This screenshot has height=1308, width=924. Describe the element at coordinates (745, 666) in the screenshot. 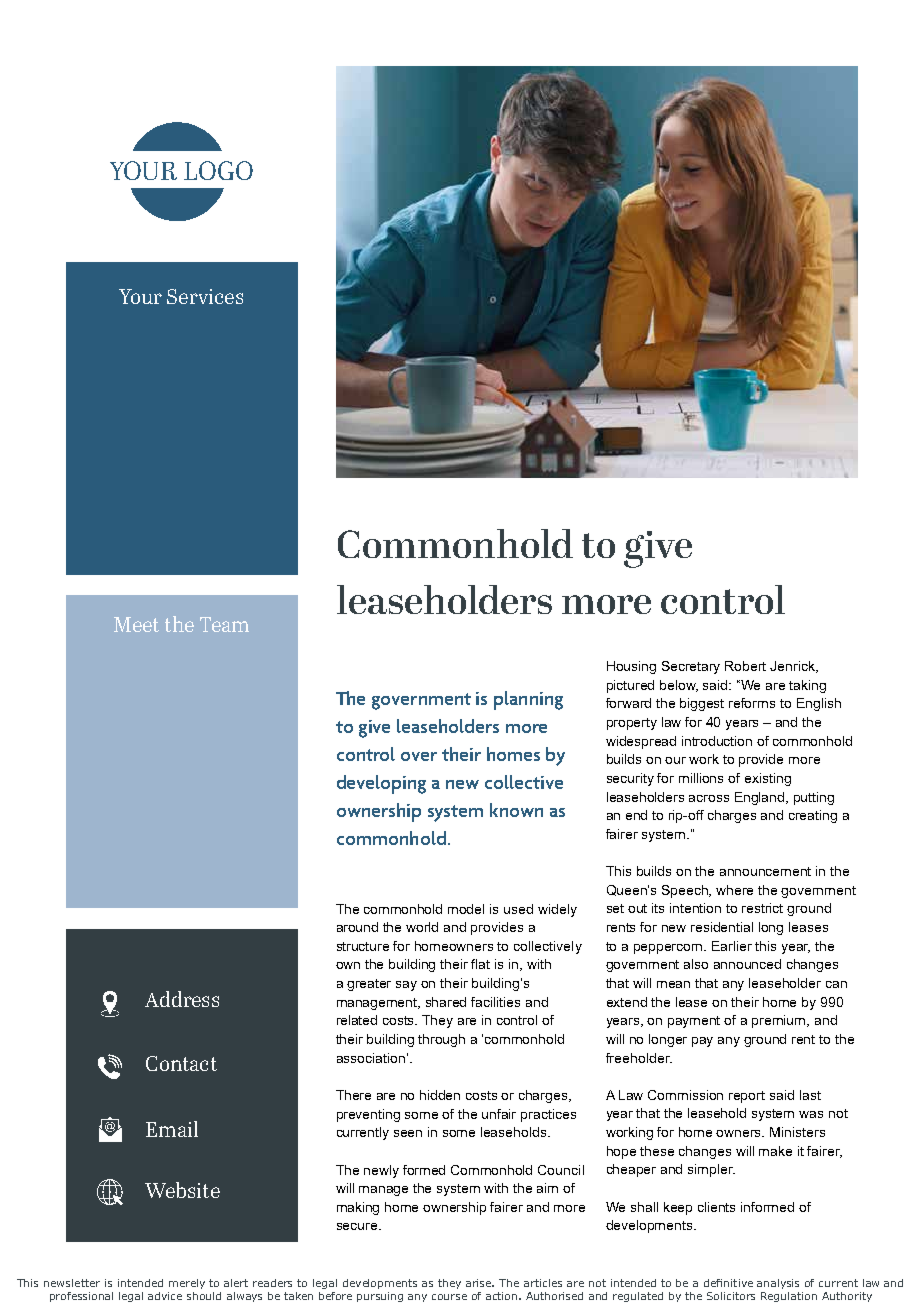

I see `Robert` at that location.
